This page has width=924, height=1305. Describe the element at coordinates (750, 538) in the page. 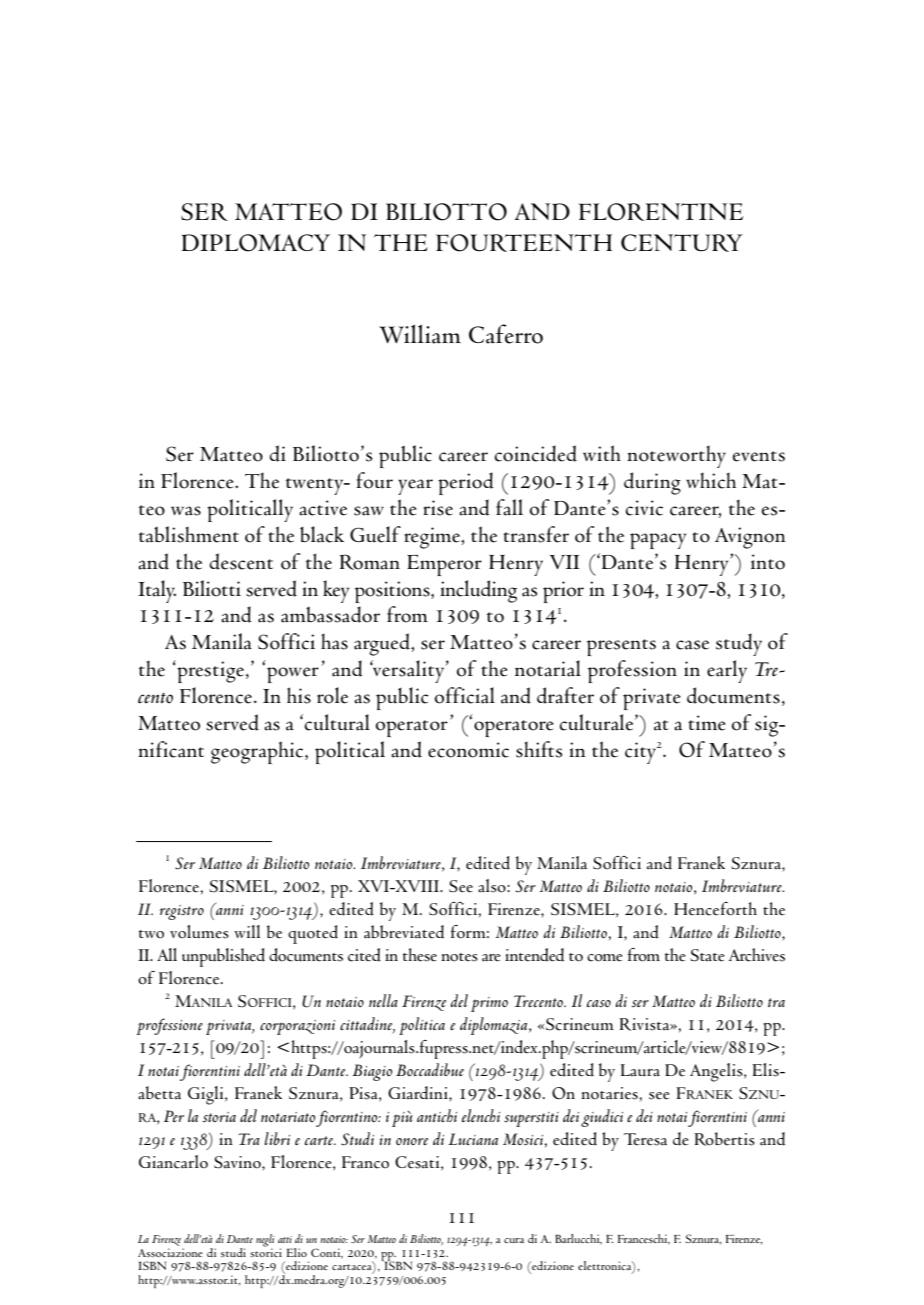

I see `avignon` at that location.
